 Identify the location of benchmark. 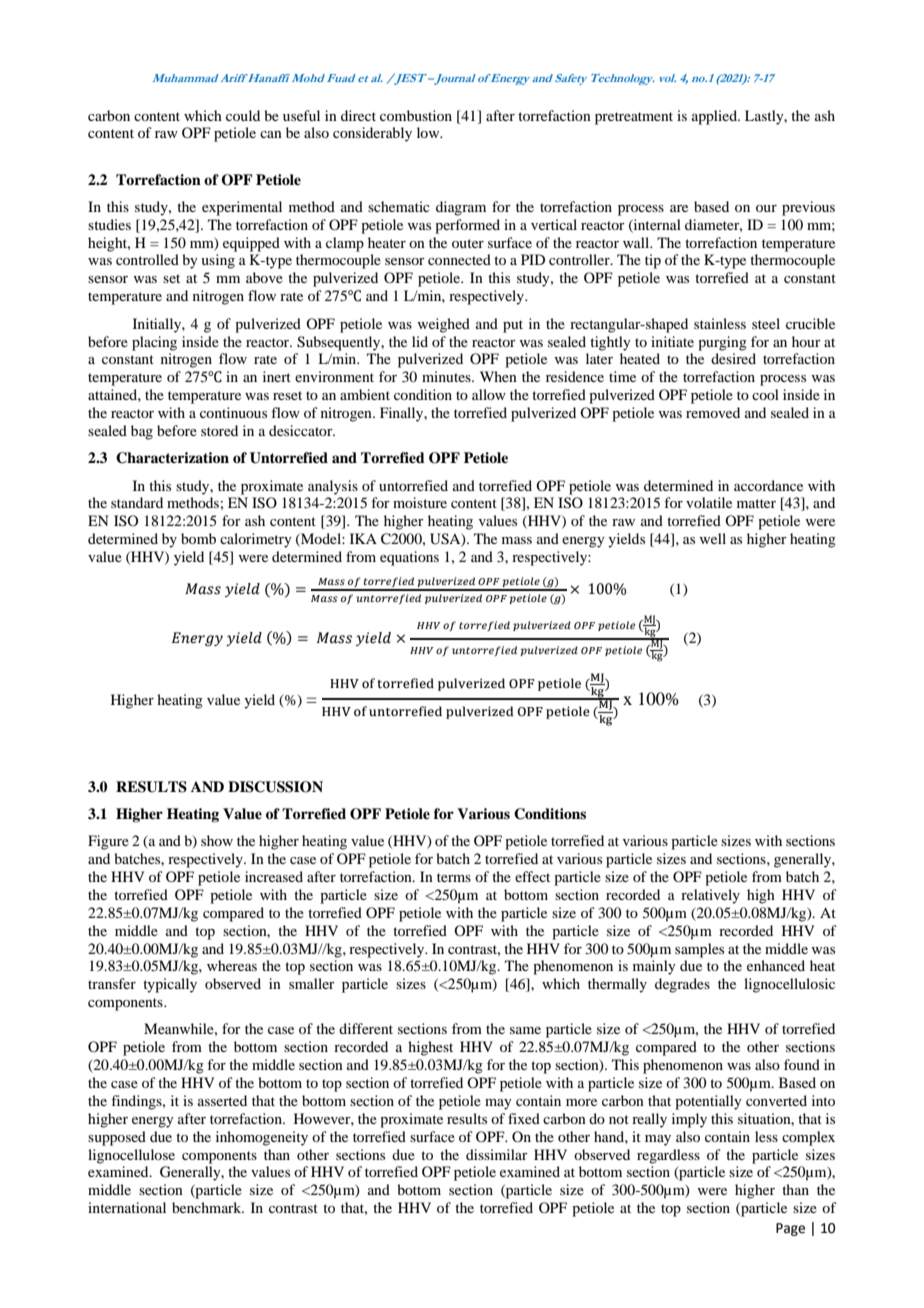
(208, 1207).
